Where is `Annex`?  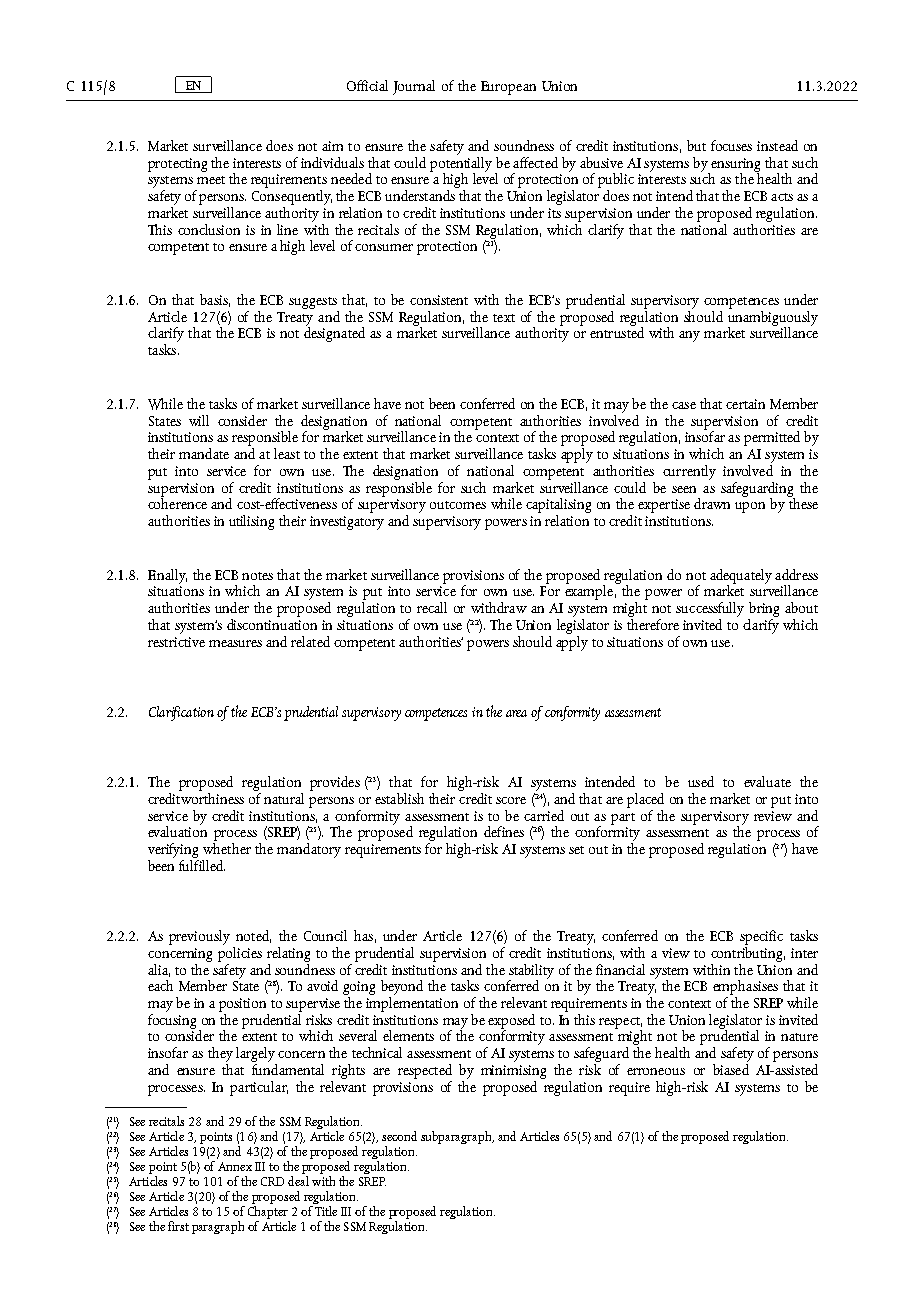 Annex is located at coordinates (235, 1166).
